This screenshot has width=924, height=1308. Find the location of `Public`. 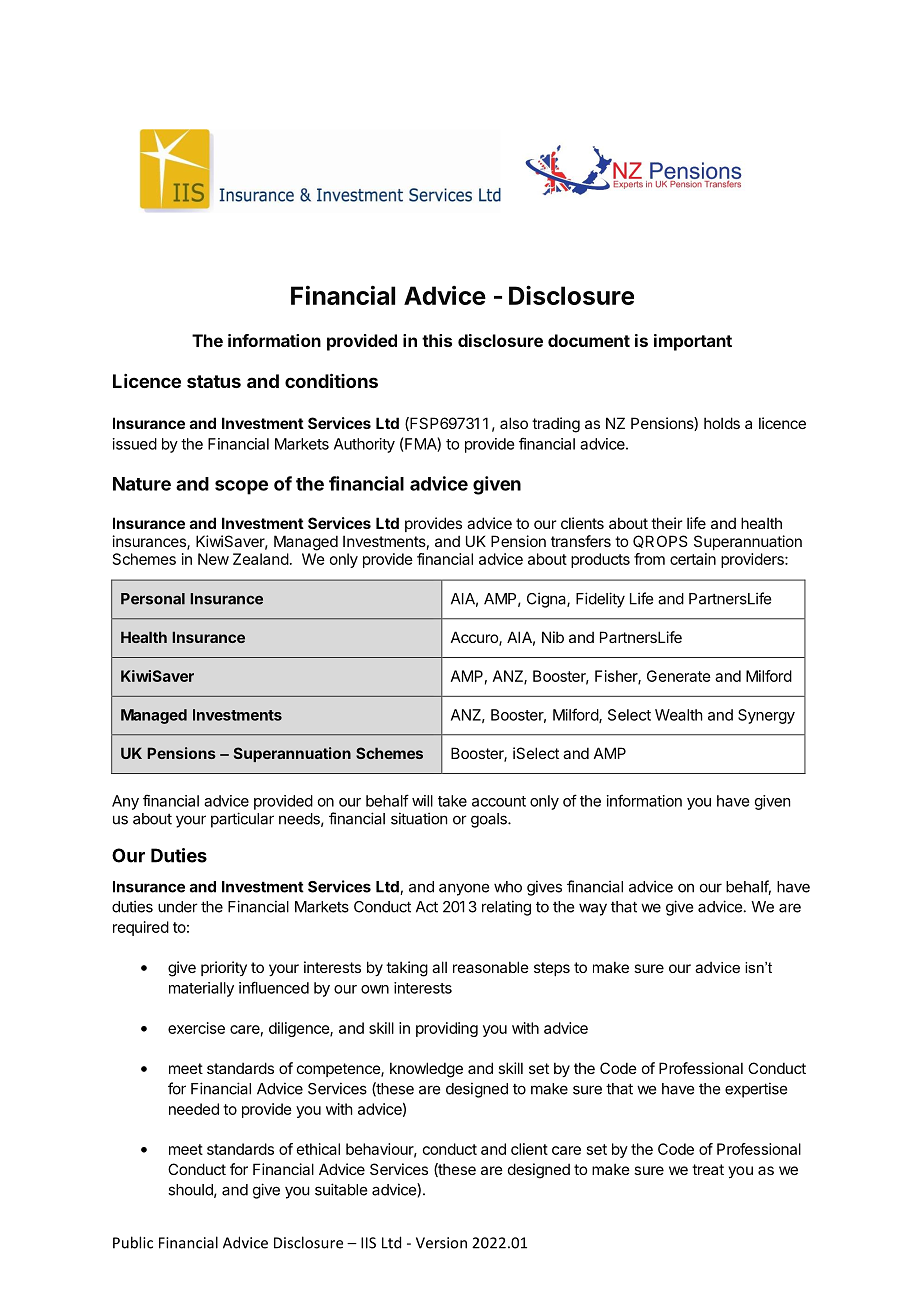

Public is located at coordinates (133, 1242).
